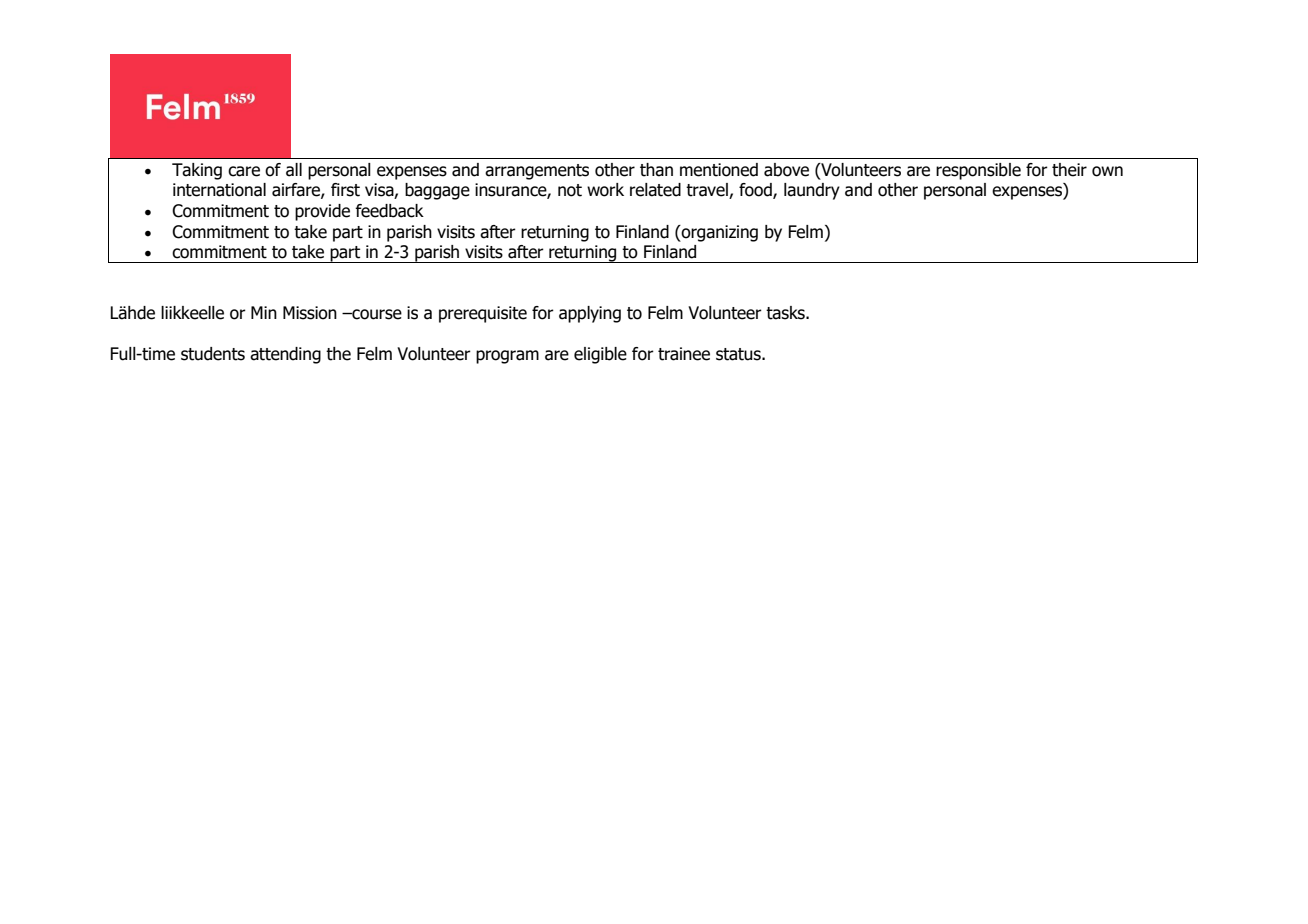  I want to click on applying, so click(590, 314).
